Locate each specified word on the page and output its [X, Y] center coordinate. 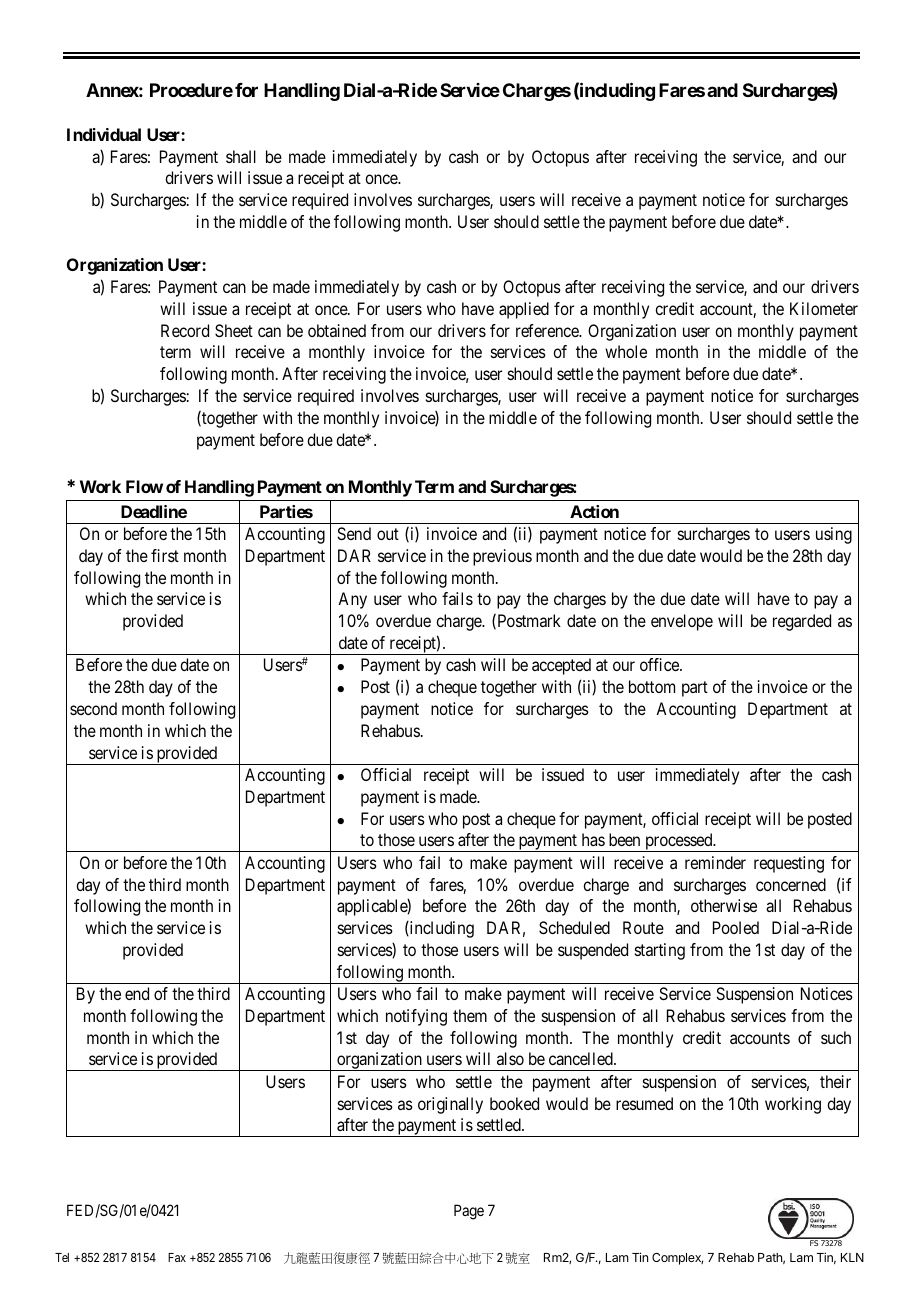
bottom [652, 686]
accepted [561, 666]
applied [524, 310]
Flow [144, 486]
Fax [177, 1257]
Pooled [736, 927]
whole [626, 351]
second [93, 708]
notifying [416, 1017]
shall [241, 156]
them [470, 1015]
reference [548, 330]
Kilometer [824, 308]
